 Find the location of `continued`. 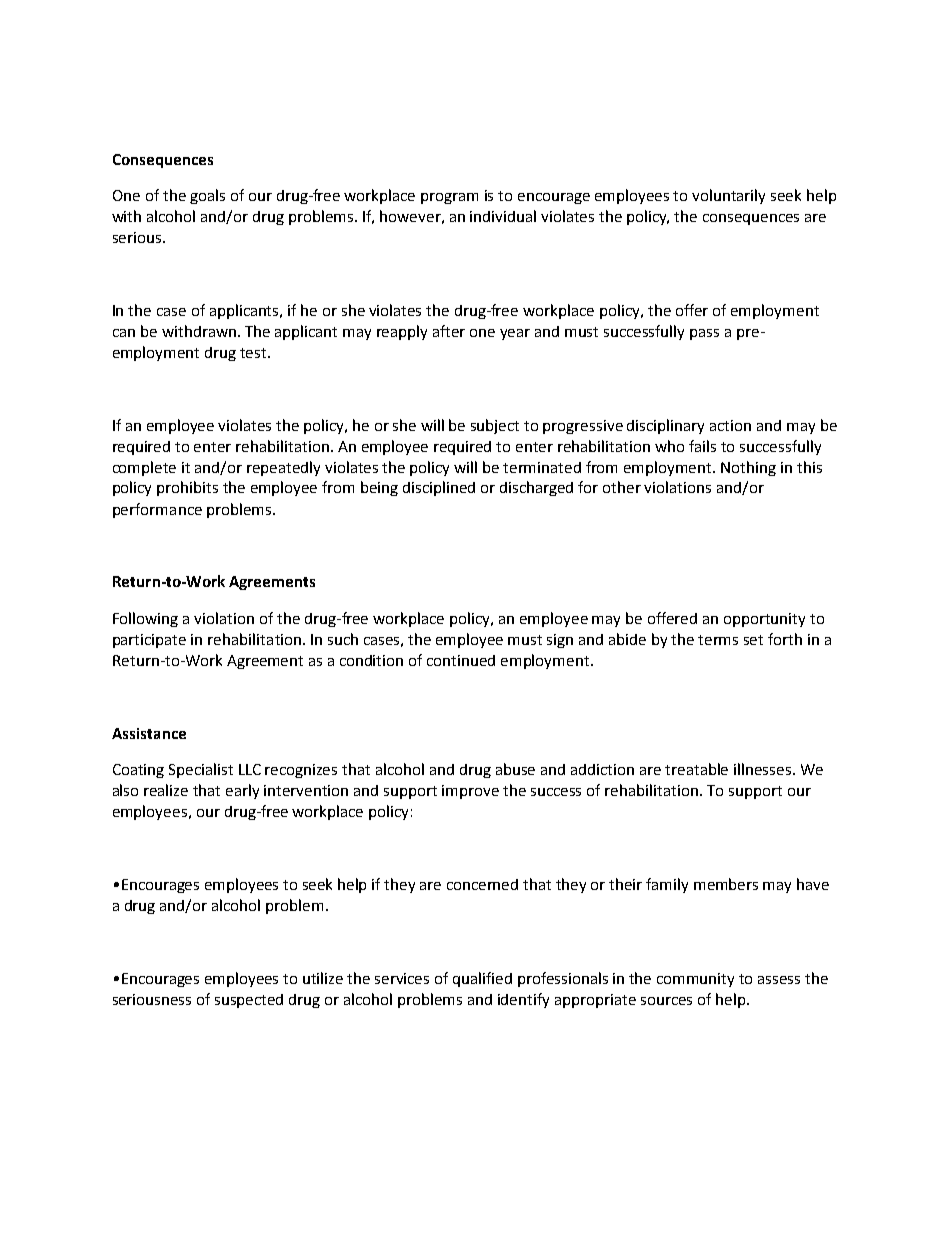

continued is located at coordinates (461, 660).
